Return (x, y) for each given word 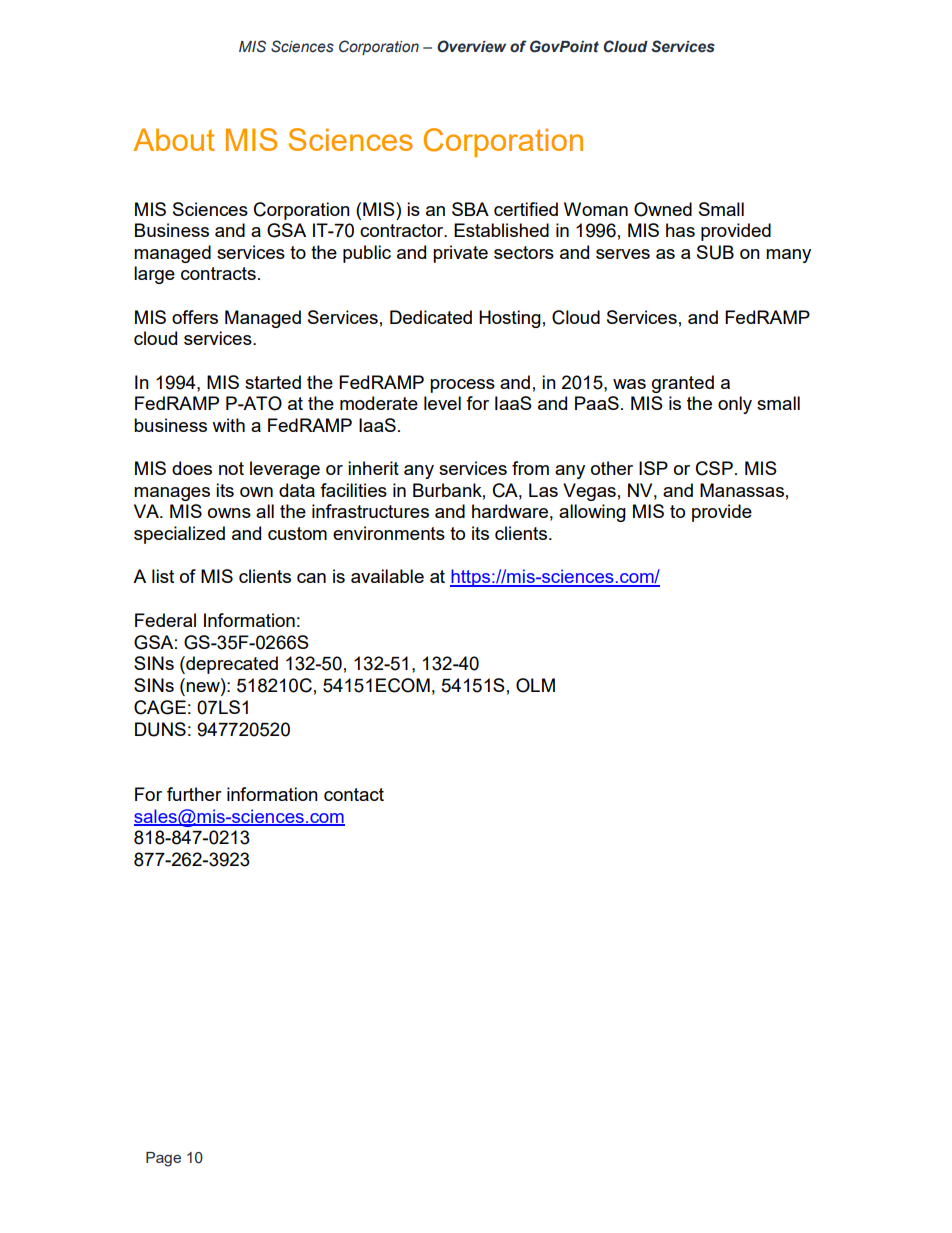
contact (354, 794)
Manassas (742, 490)
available (387, 576)
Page (163, 1159)
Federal (165, 620)
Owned (663, 209)
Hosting (510, 319)
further (194, 794)
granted (683, 384)
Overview (471, 46)
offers (195, 317)
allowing (592, 513)
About (174, 139)
